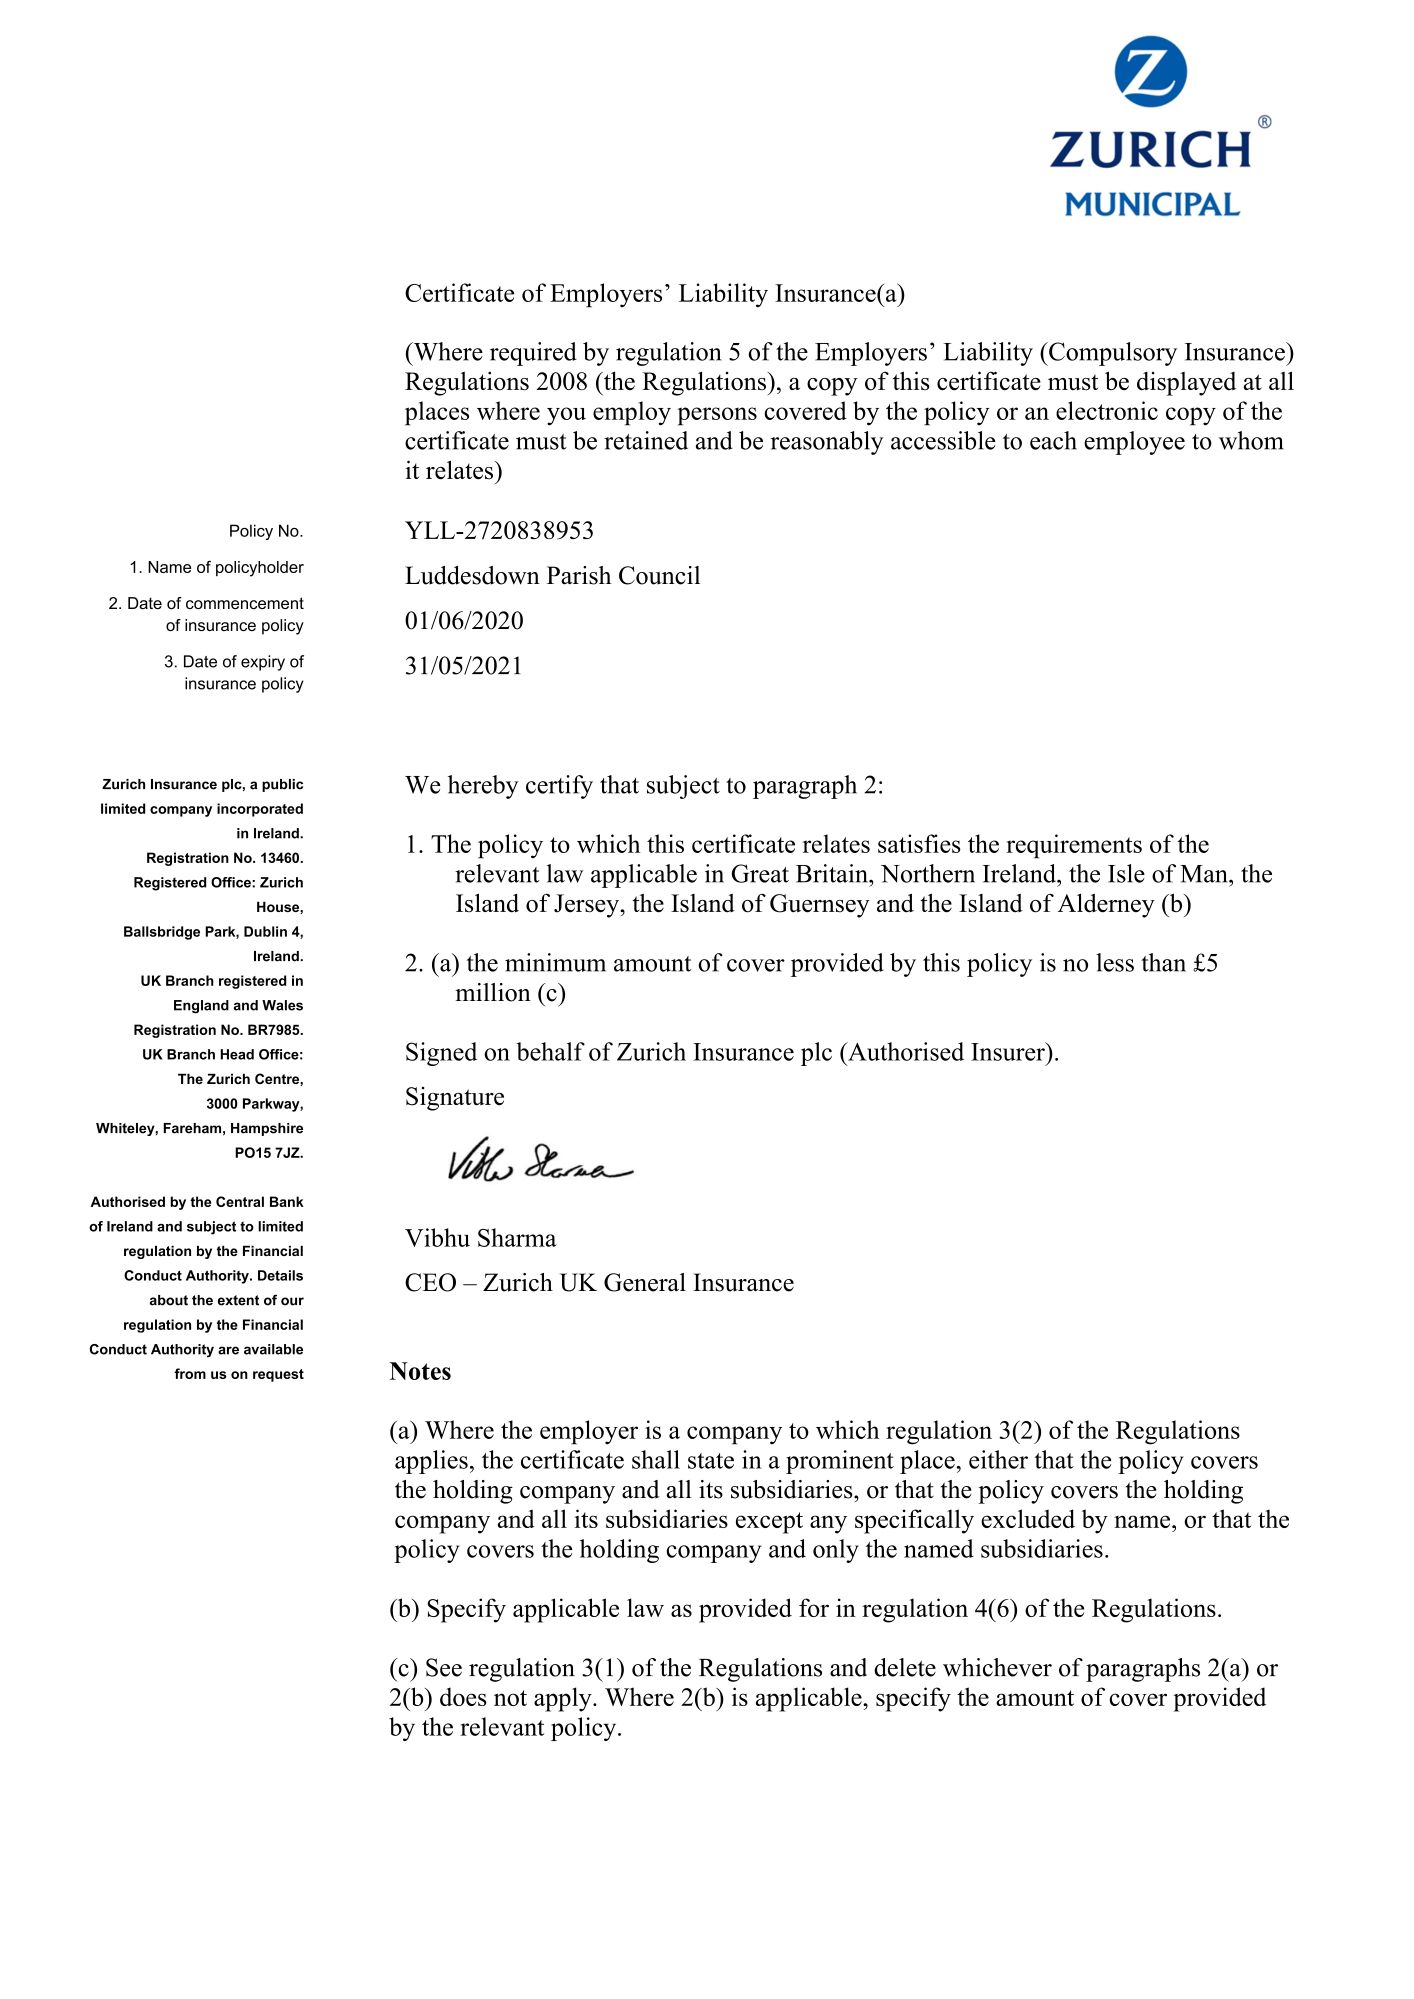 The width and height of the screenshot is (1414, 1999). Describe the element at coordinates (645, 1282) in the screenshot. I see `General` at that location.
